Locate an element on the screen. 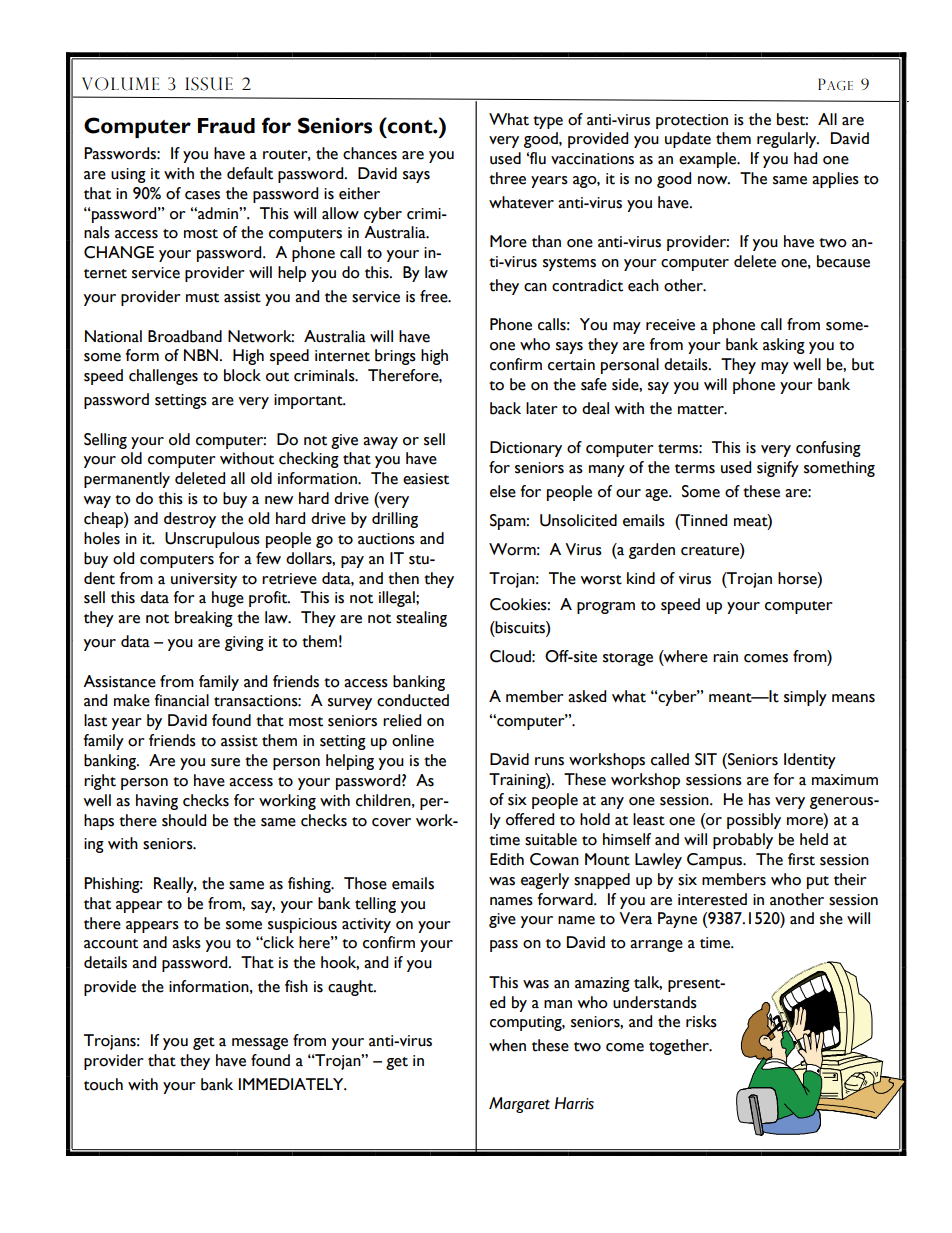  Fraud is located at coordinates (226, 126).
